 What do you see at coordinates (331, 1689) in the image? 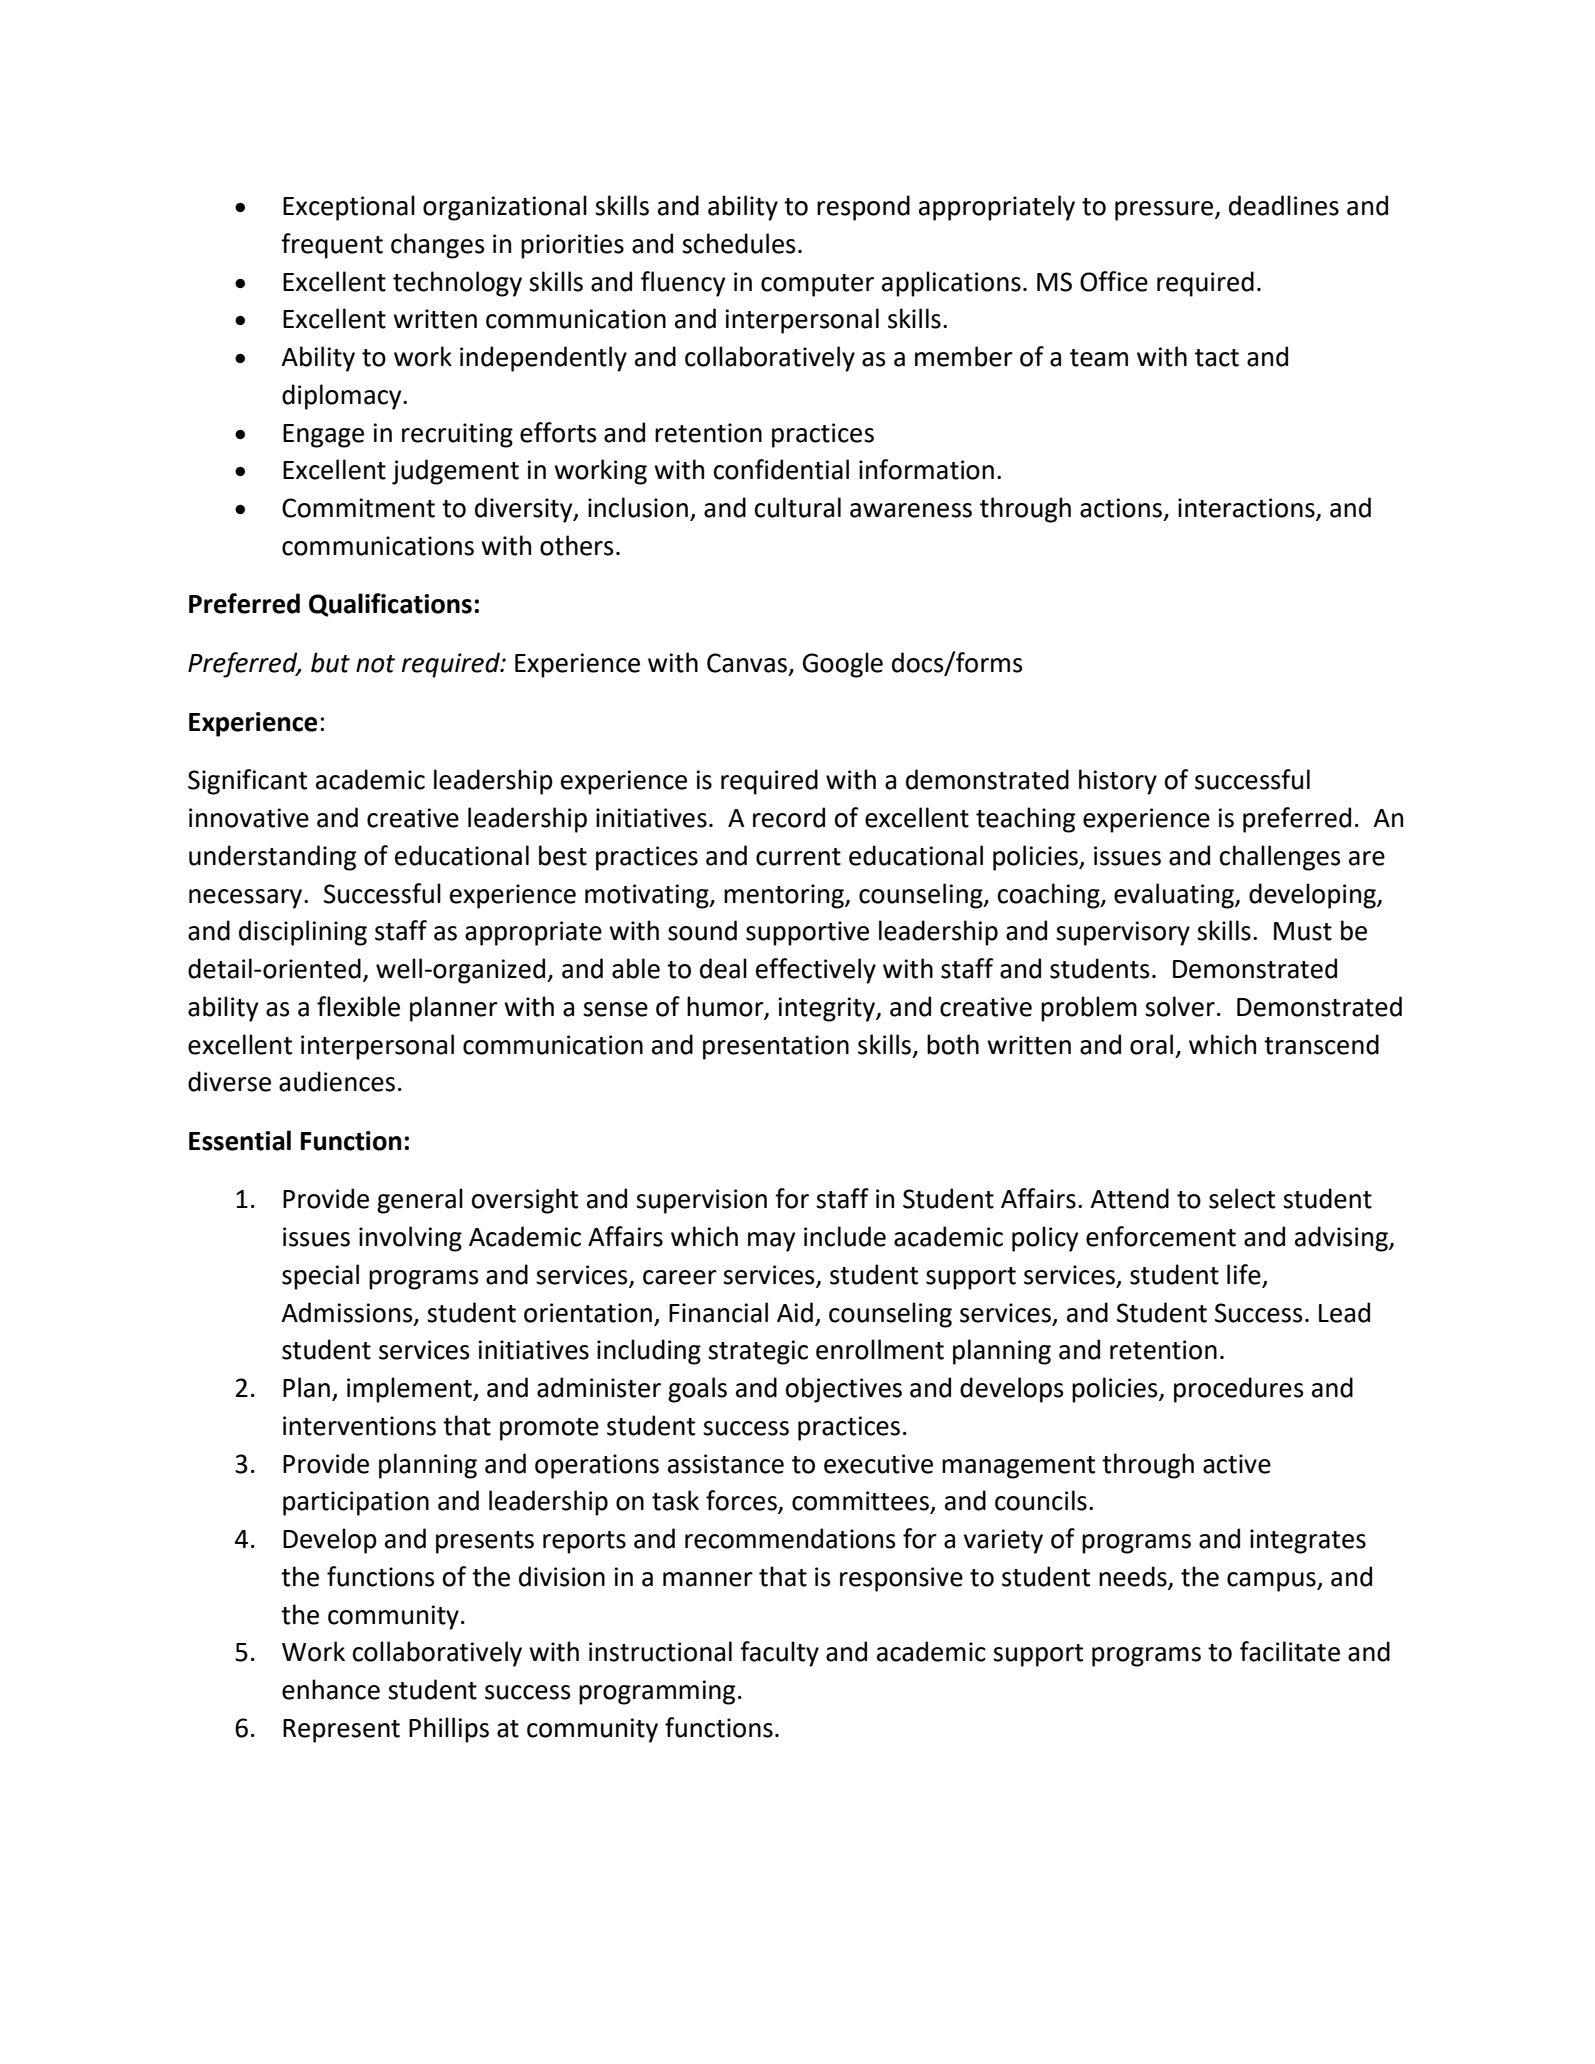
I see `enhance` at bounding box center [331, 1689].
